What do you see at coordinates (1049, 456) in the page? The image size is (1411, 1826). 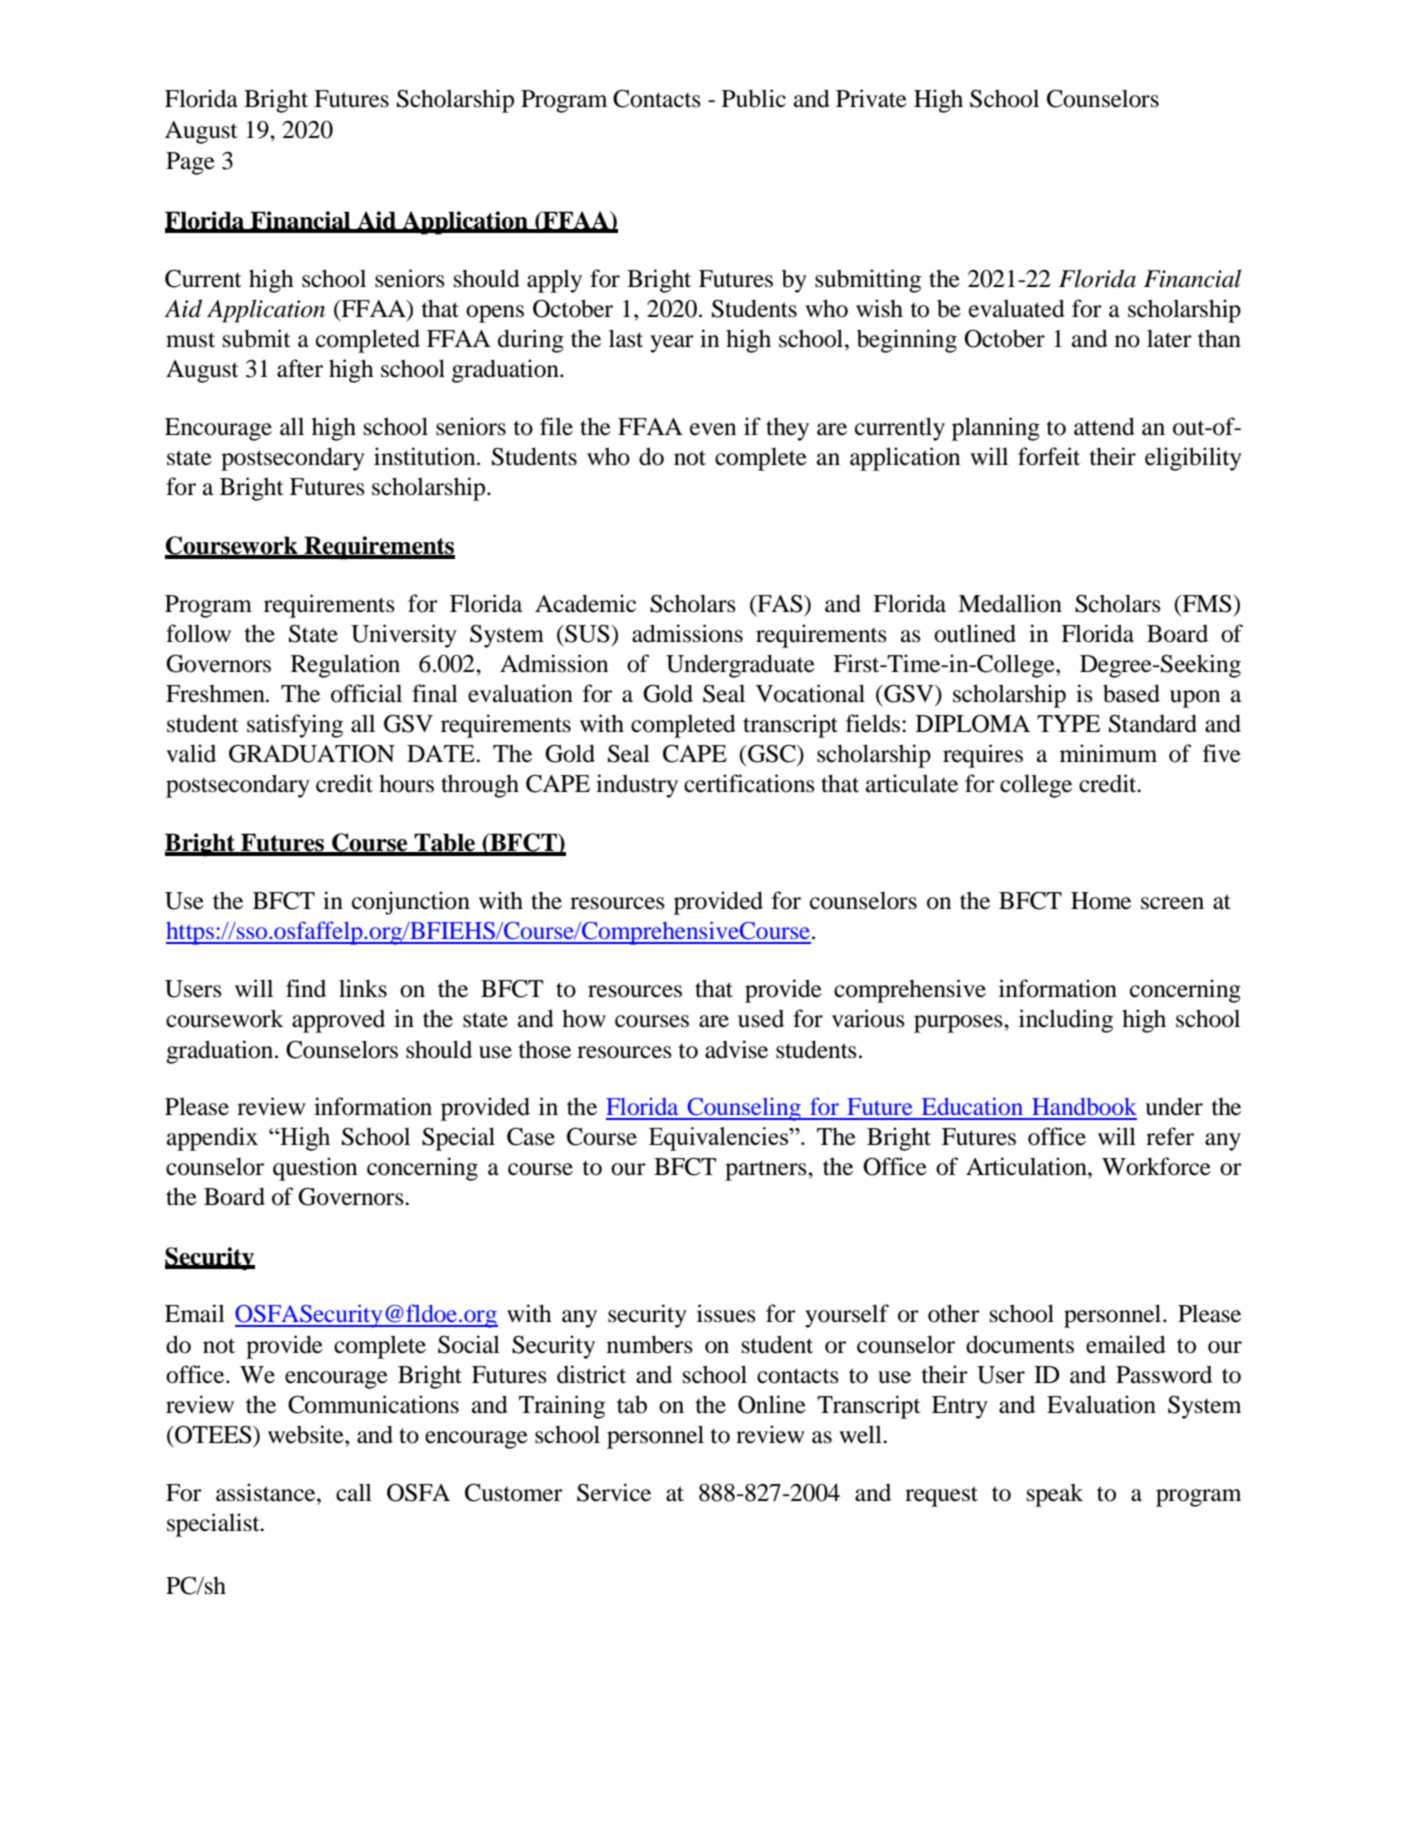 I see `forfeit` at bounding box center [1049, 456].
